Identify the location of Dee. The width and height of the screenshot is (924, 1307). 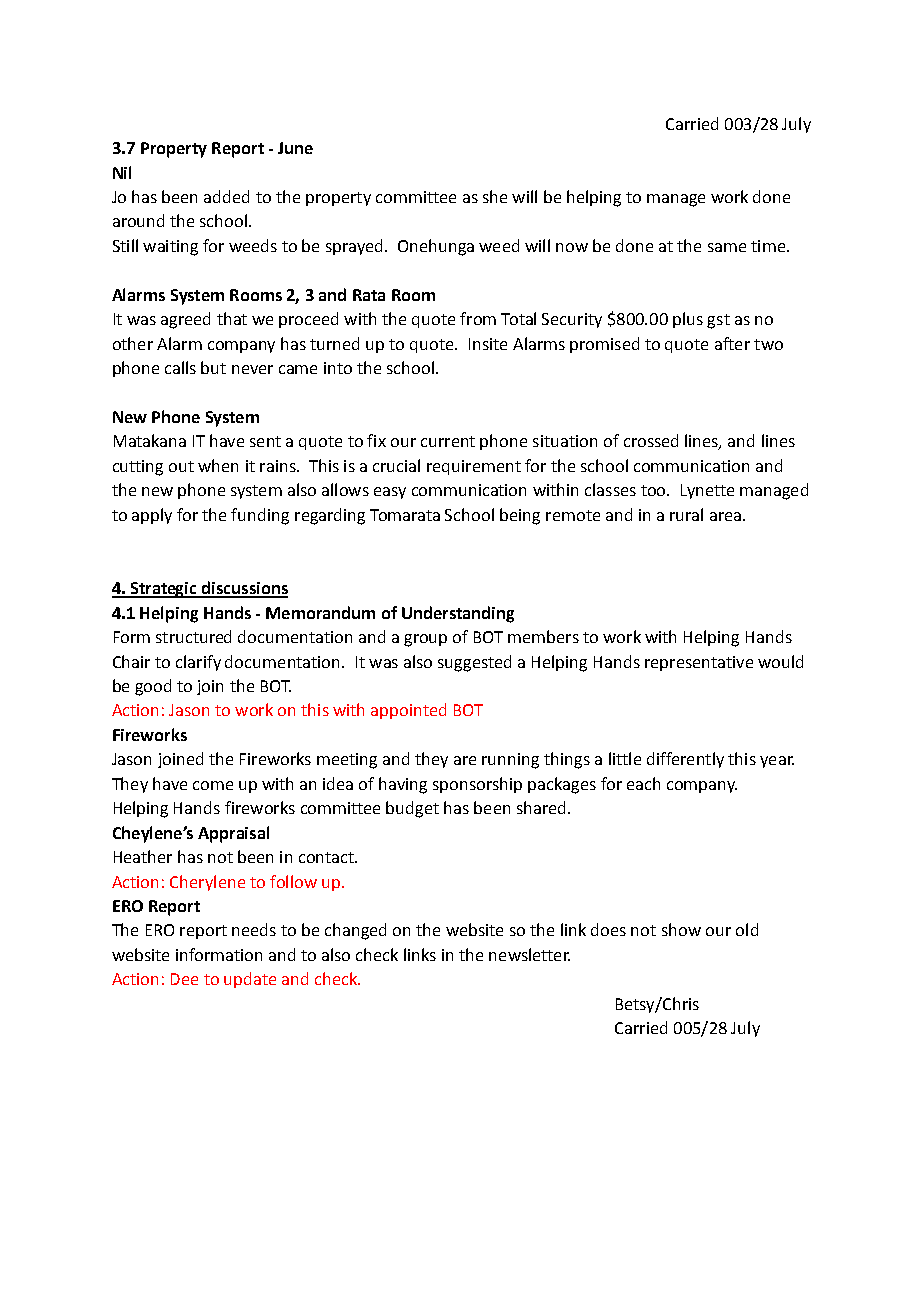
(184, 979).
